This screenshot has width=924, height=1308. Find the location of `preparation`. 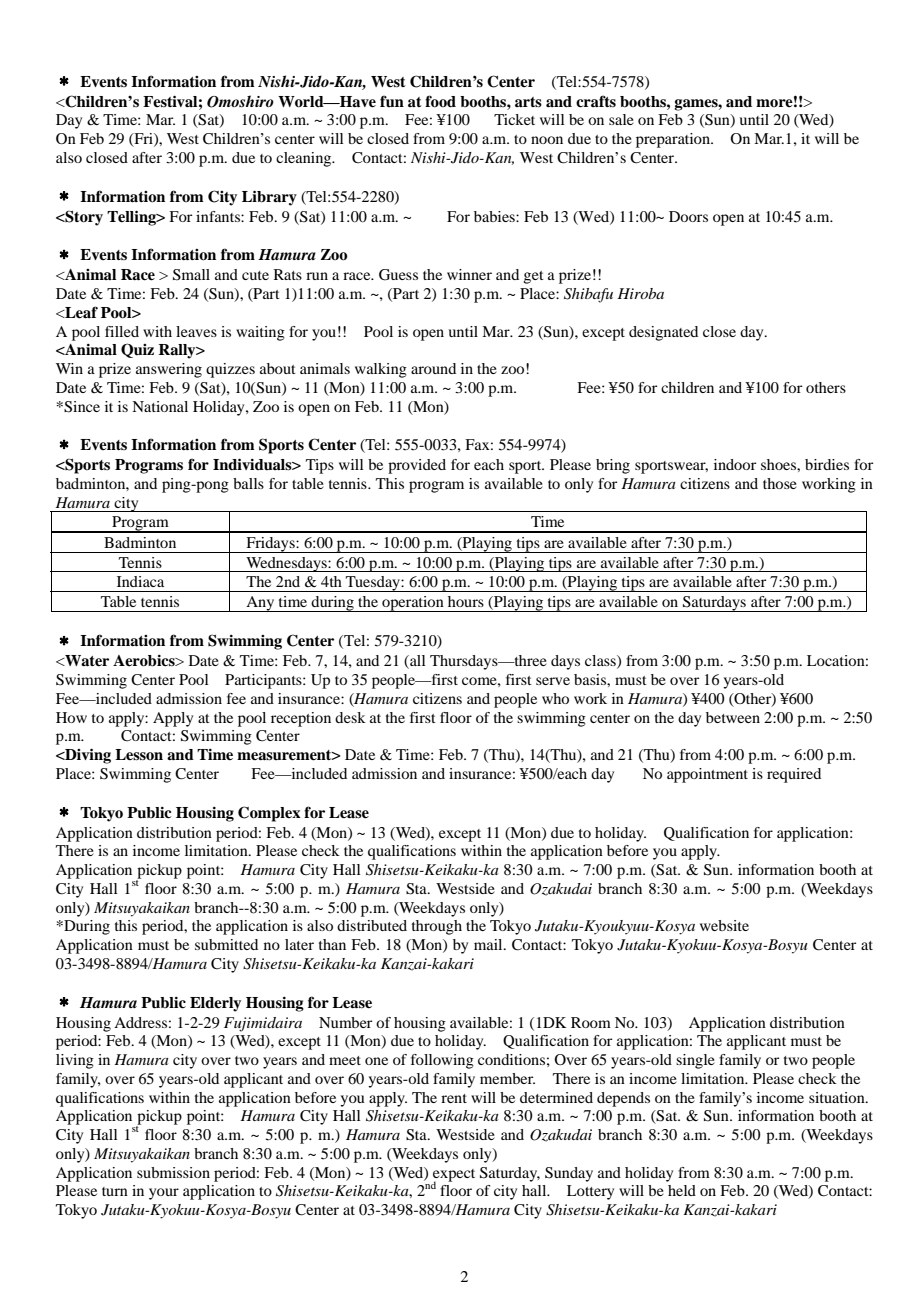

preparation is located at coordinates (674, 140).
